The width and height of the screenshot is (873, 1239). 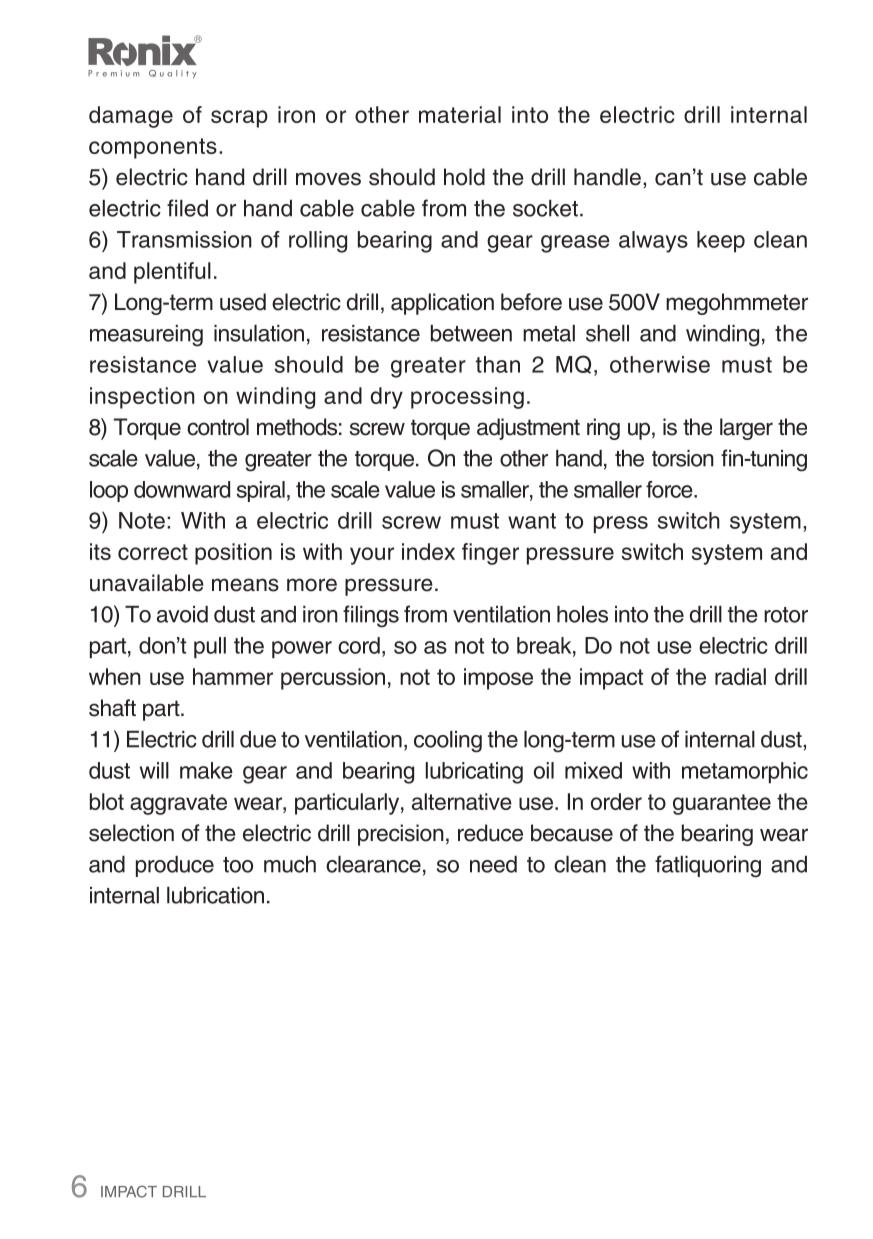 I want to click on rotor, so click(x=786, y=615).
